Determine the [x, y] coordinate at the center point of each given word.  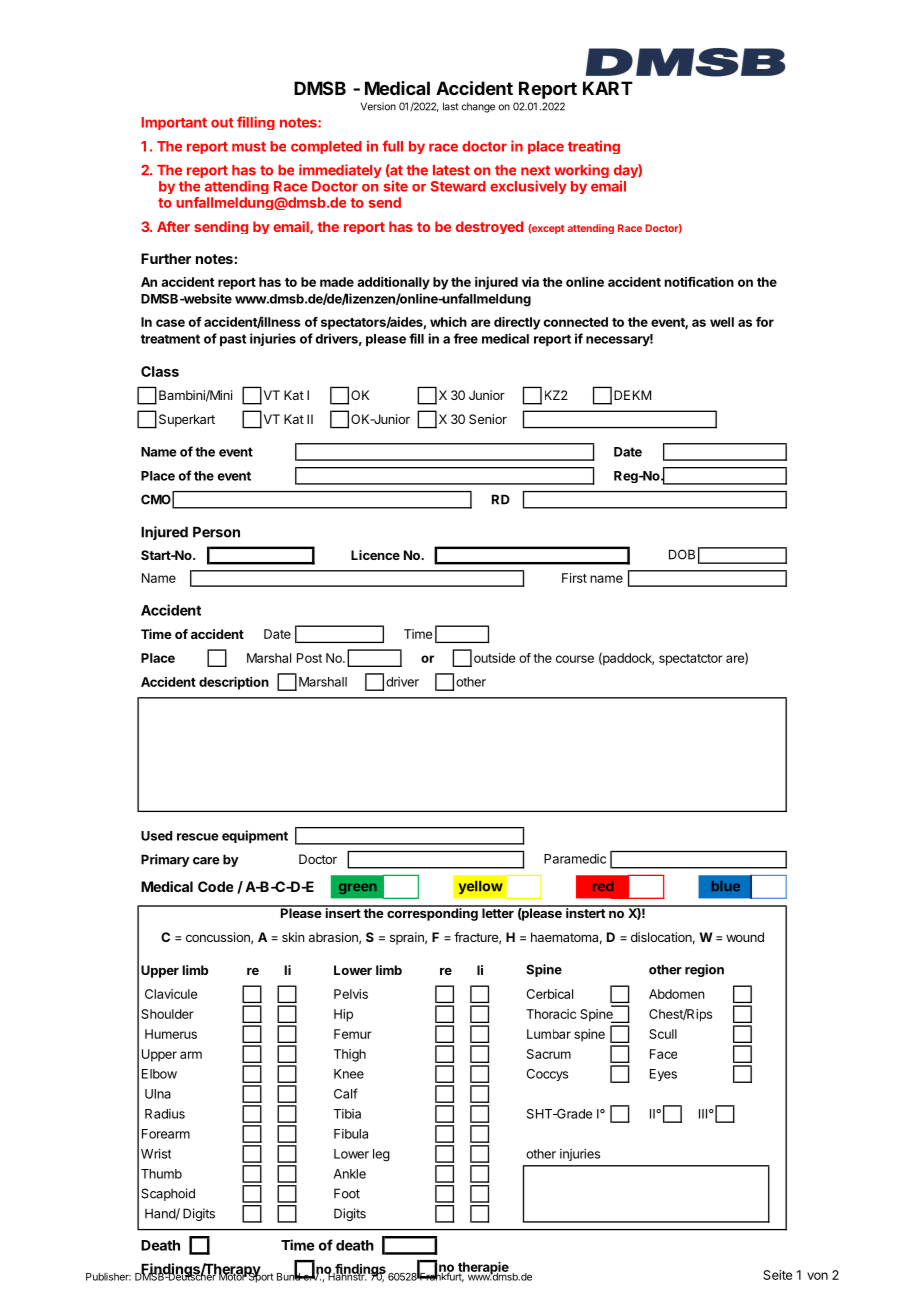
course [575, 659]
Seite [777, 1275]
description [234, 683]
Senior [488, 419]
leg [381, 1155]
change [478, 107]
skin [293, 937]
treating [594, 147]
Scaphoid [168, 1194]
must [249, 147]
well [722, 322]
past [233, 340]
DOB [682, 554]
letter [498, 912]
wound [745, 937]
